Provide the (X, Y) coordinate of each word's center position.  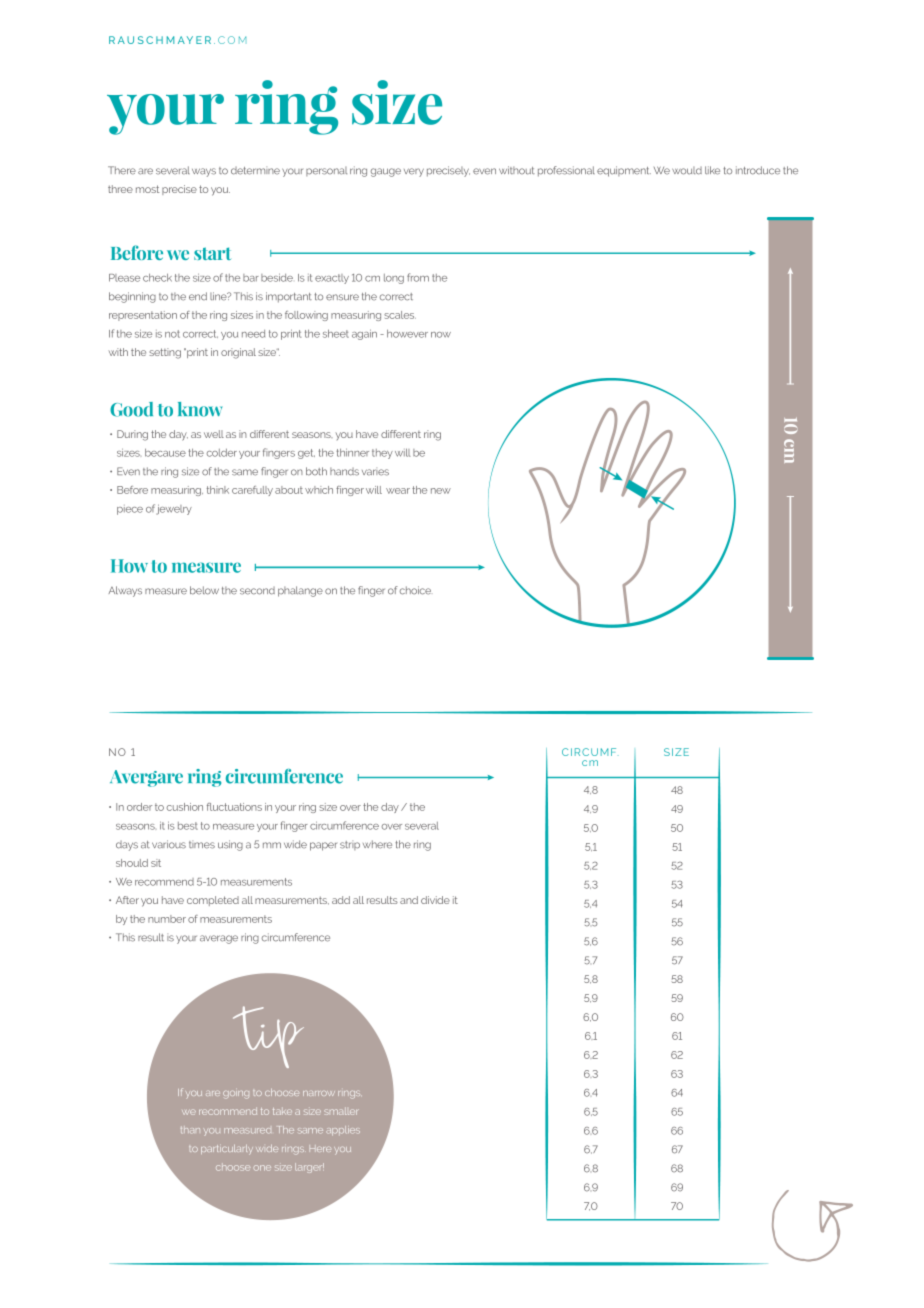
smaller (341, 1111)
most (147, 189)
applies (343, 1131)
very (414, 172)
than (190, 1130)
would (687, 171)
